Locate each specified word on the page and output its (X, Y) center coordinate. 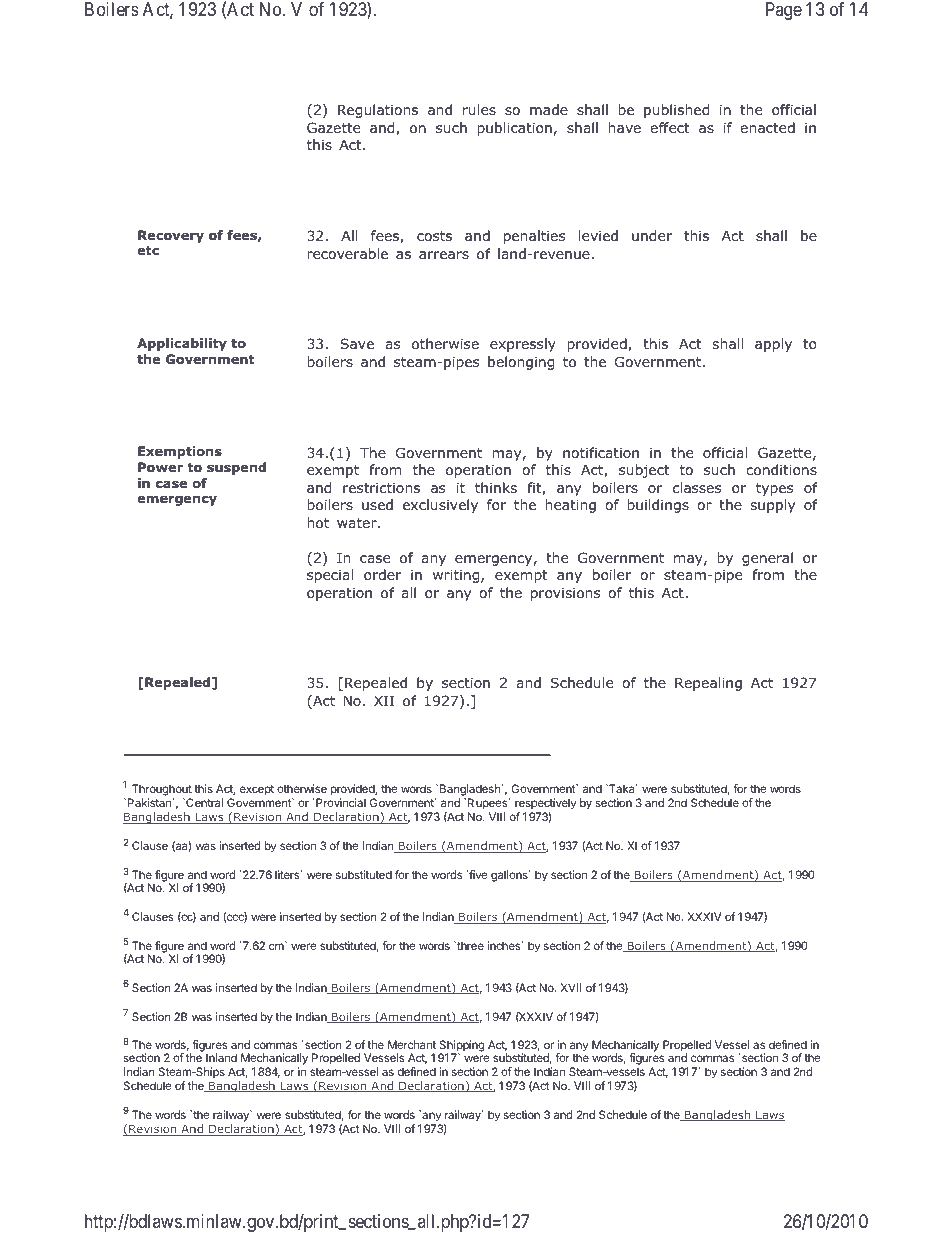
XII (384, 701)
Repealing (708, 684)
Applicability (182, 344)
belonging (521, 363)
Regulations (378, 111)
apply (773, 345)
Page (784, 11)
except (257, 790)
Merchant (412, 1044)
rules (479, 109)
